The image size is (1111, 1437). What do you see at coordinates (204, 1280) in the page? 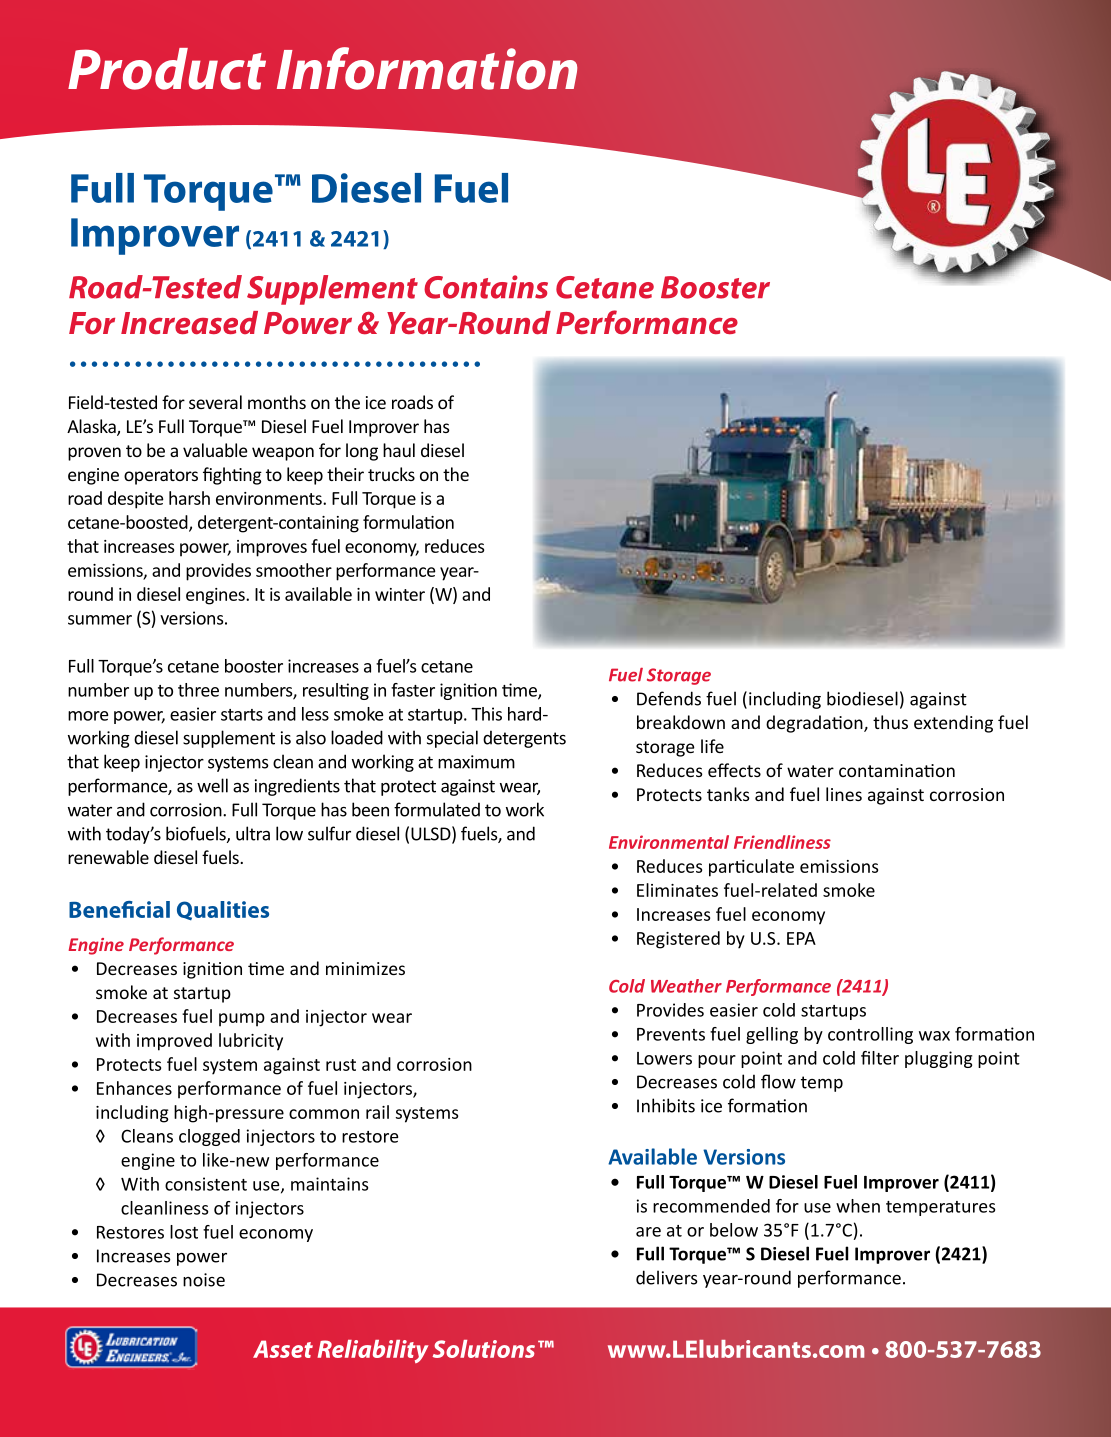
I see `noise` at bounding box center [204, 1280].
